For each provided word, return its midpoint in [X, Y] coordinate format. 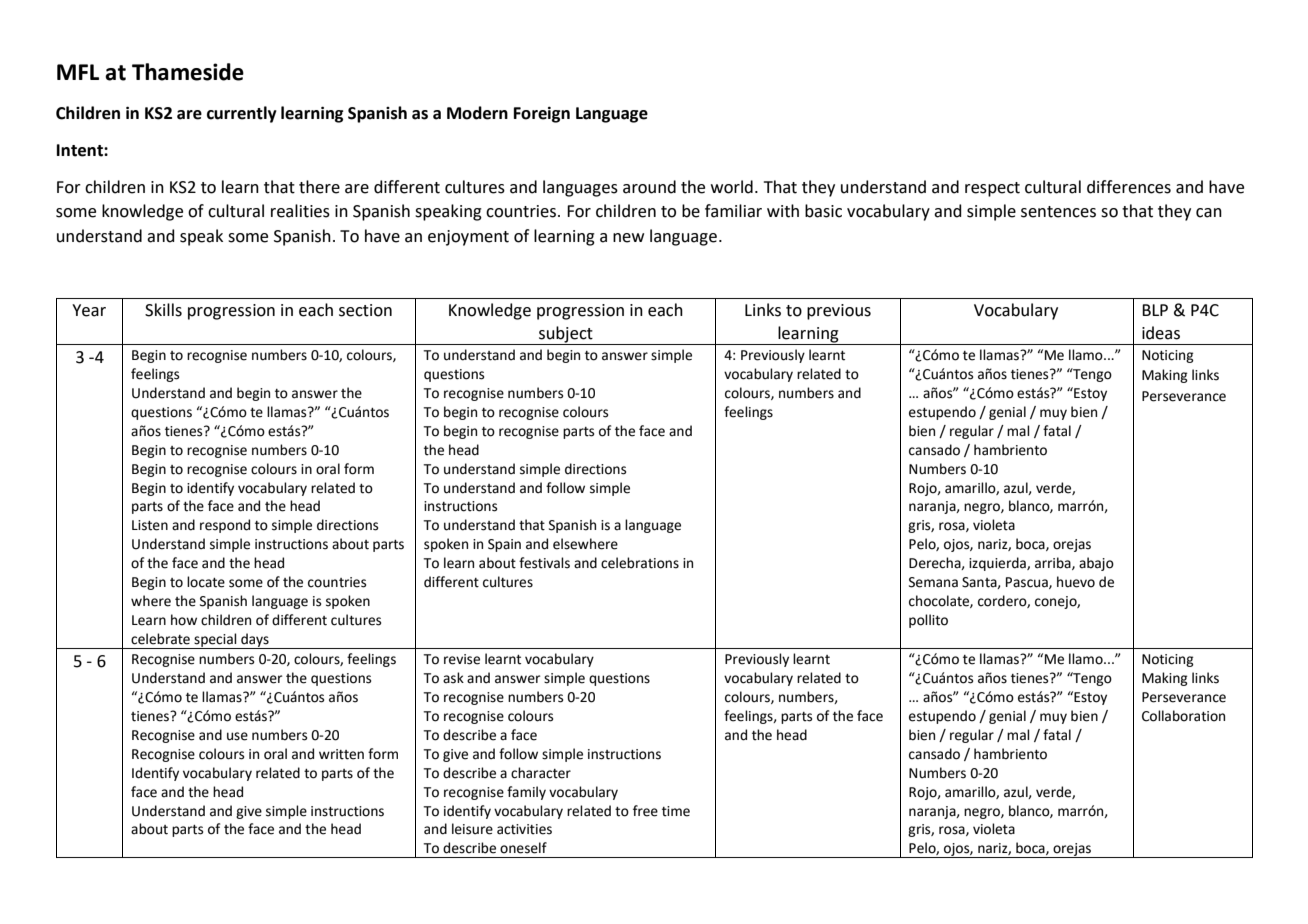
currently [242, 114]
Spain [504, 545]
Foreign [542, 114]
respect [992, 189]
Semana [933, 582]
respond [225, 526]
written [341, 754]
